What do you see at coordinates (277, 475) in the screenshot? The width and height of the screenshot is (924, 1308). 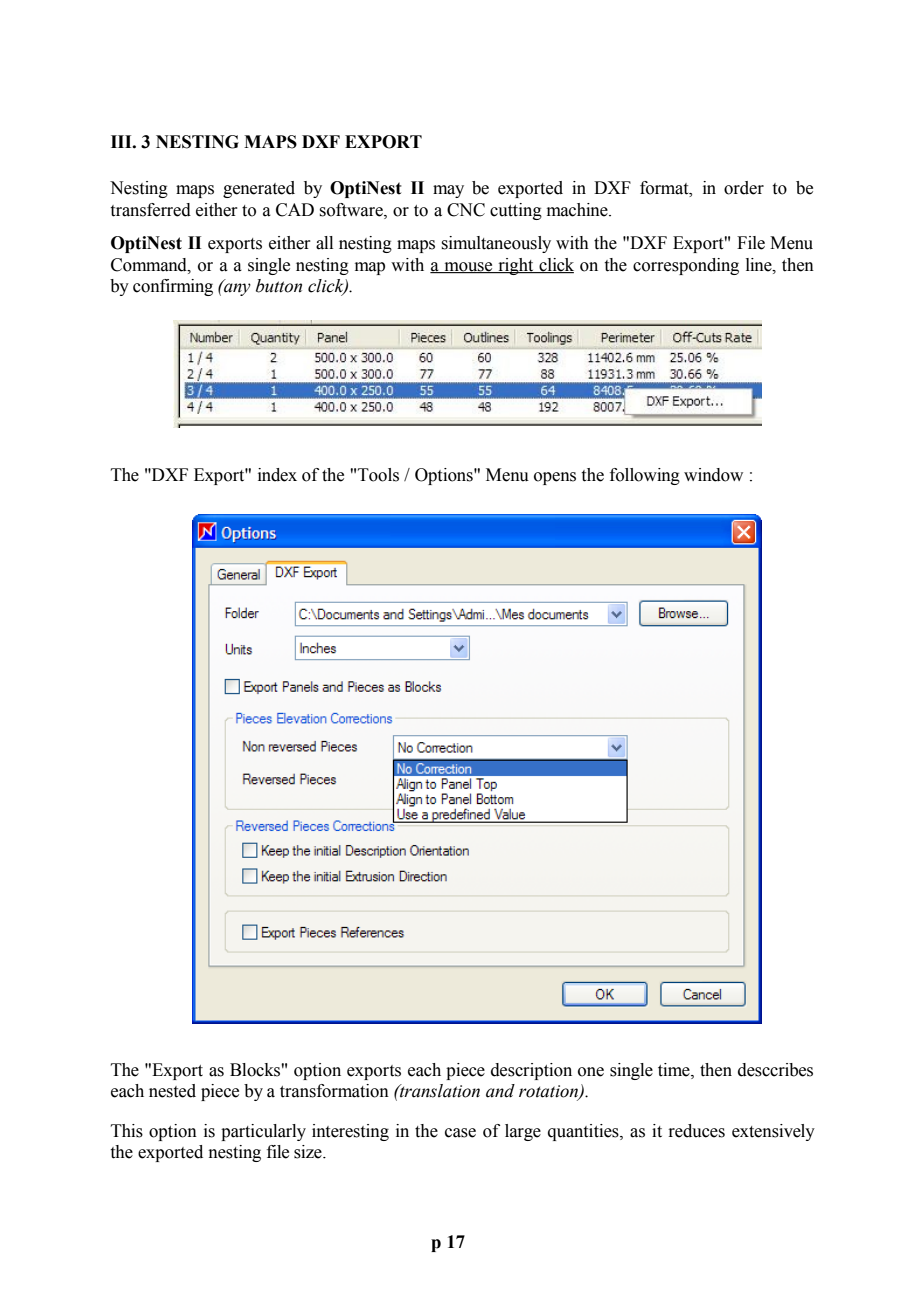 I see `index` at bounding box center [277, 475].
